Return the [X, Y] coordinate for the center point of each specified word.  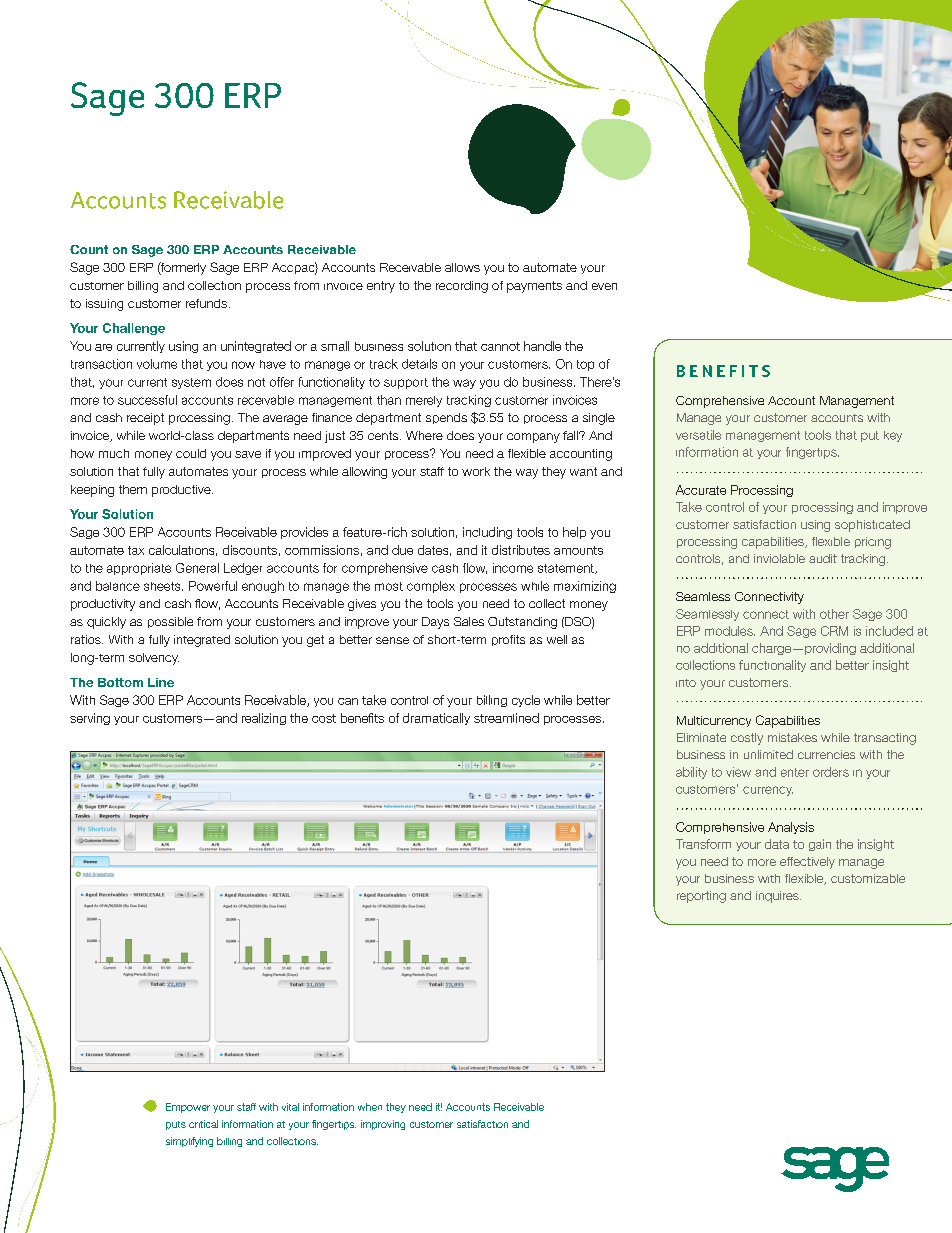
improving [383, 1125]
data [777, 844]
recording [462, 287]
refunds [208, 303]
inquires [778, 897]
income [513, 568]
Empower [188, 1108]
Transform [703, 844]
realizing [264, 719]
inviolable [779, 558]
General [197, 568]
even [604, 286]
